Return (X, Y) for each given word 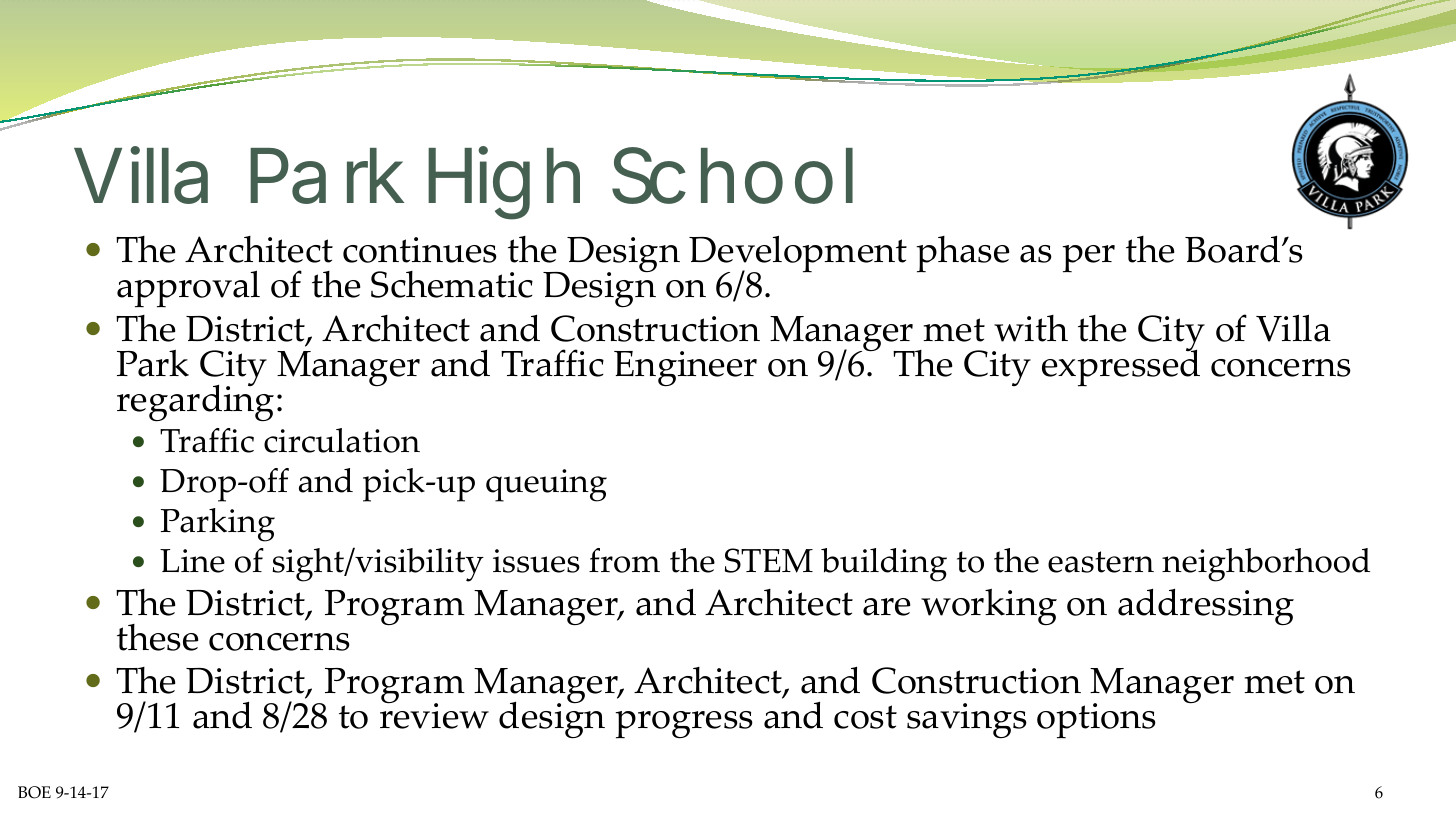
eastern (1101, 562)
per (1088, 259)
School (732, 175)
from (624, 560)
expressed (1121, 367)
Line (192, 561)
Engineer (685, 368)
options (1096, 721)
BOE (34, 792)
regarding (195, 402)
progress (684, 725)
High (504, 183)
